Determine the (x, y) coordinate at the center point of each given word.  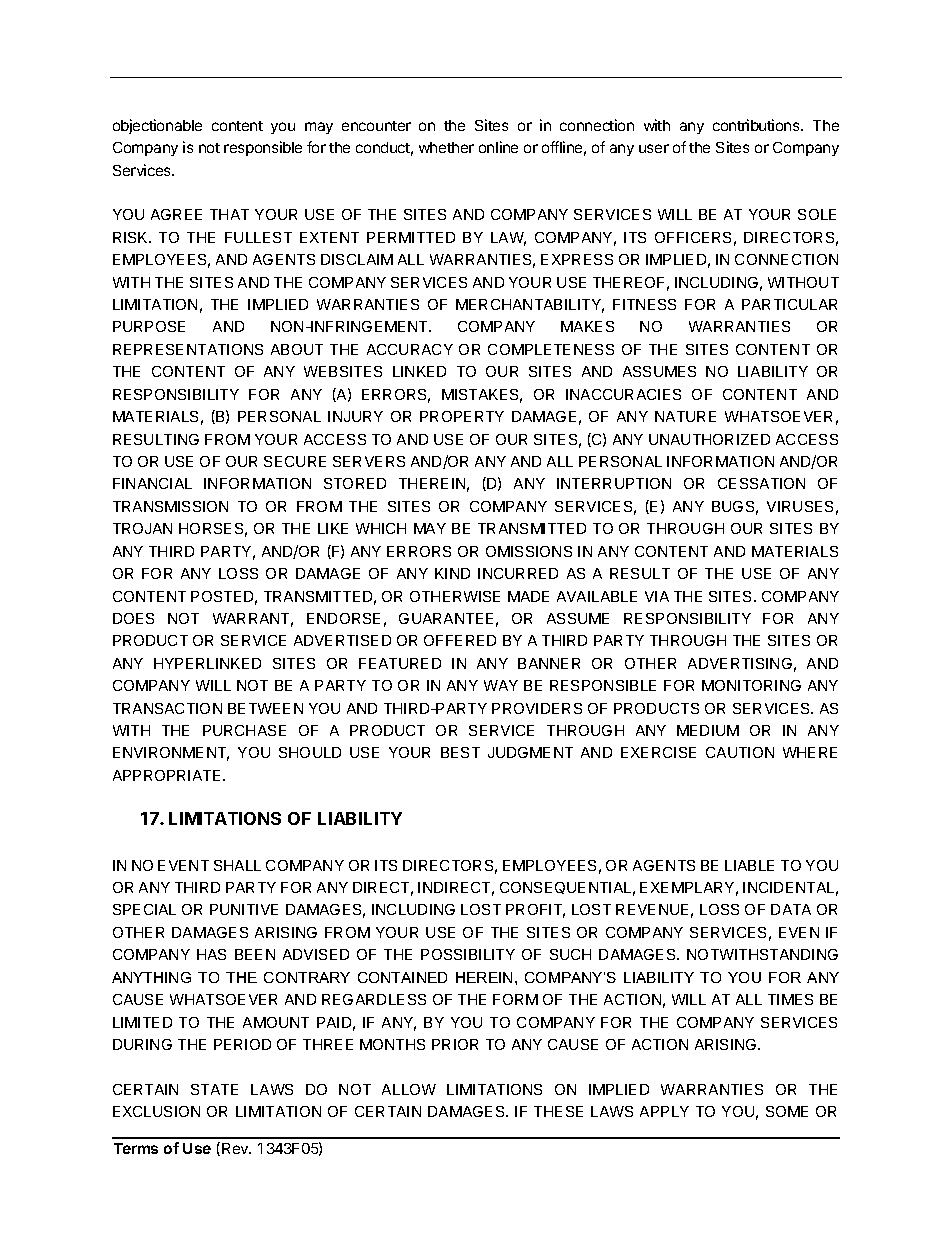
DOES (133, 618)
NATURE (685, 416)
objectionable (157, 126)
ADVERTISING (740, 663)
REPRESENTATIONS (188, 349)
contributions (757, 125)
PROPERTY (462, 416)
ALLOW (409, 1089)
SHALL (237, 865)
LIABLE (749, 865)
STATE (214, 1089)
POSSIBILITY (468, 954)
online (498, 147)
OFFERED (460, 640)
